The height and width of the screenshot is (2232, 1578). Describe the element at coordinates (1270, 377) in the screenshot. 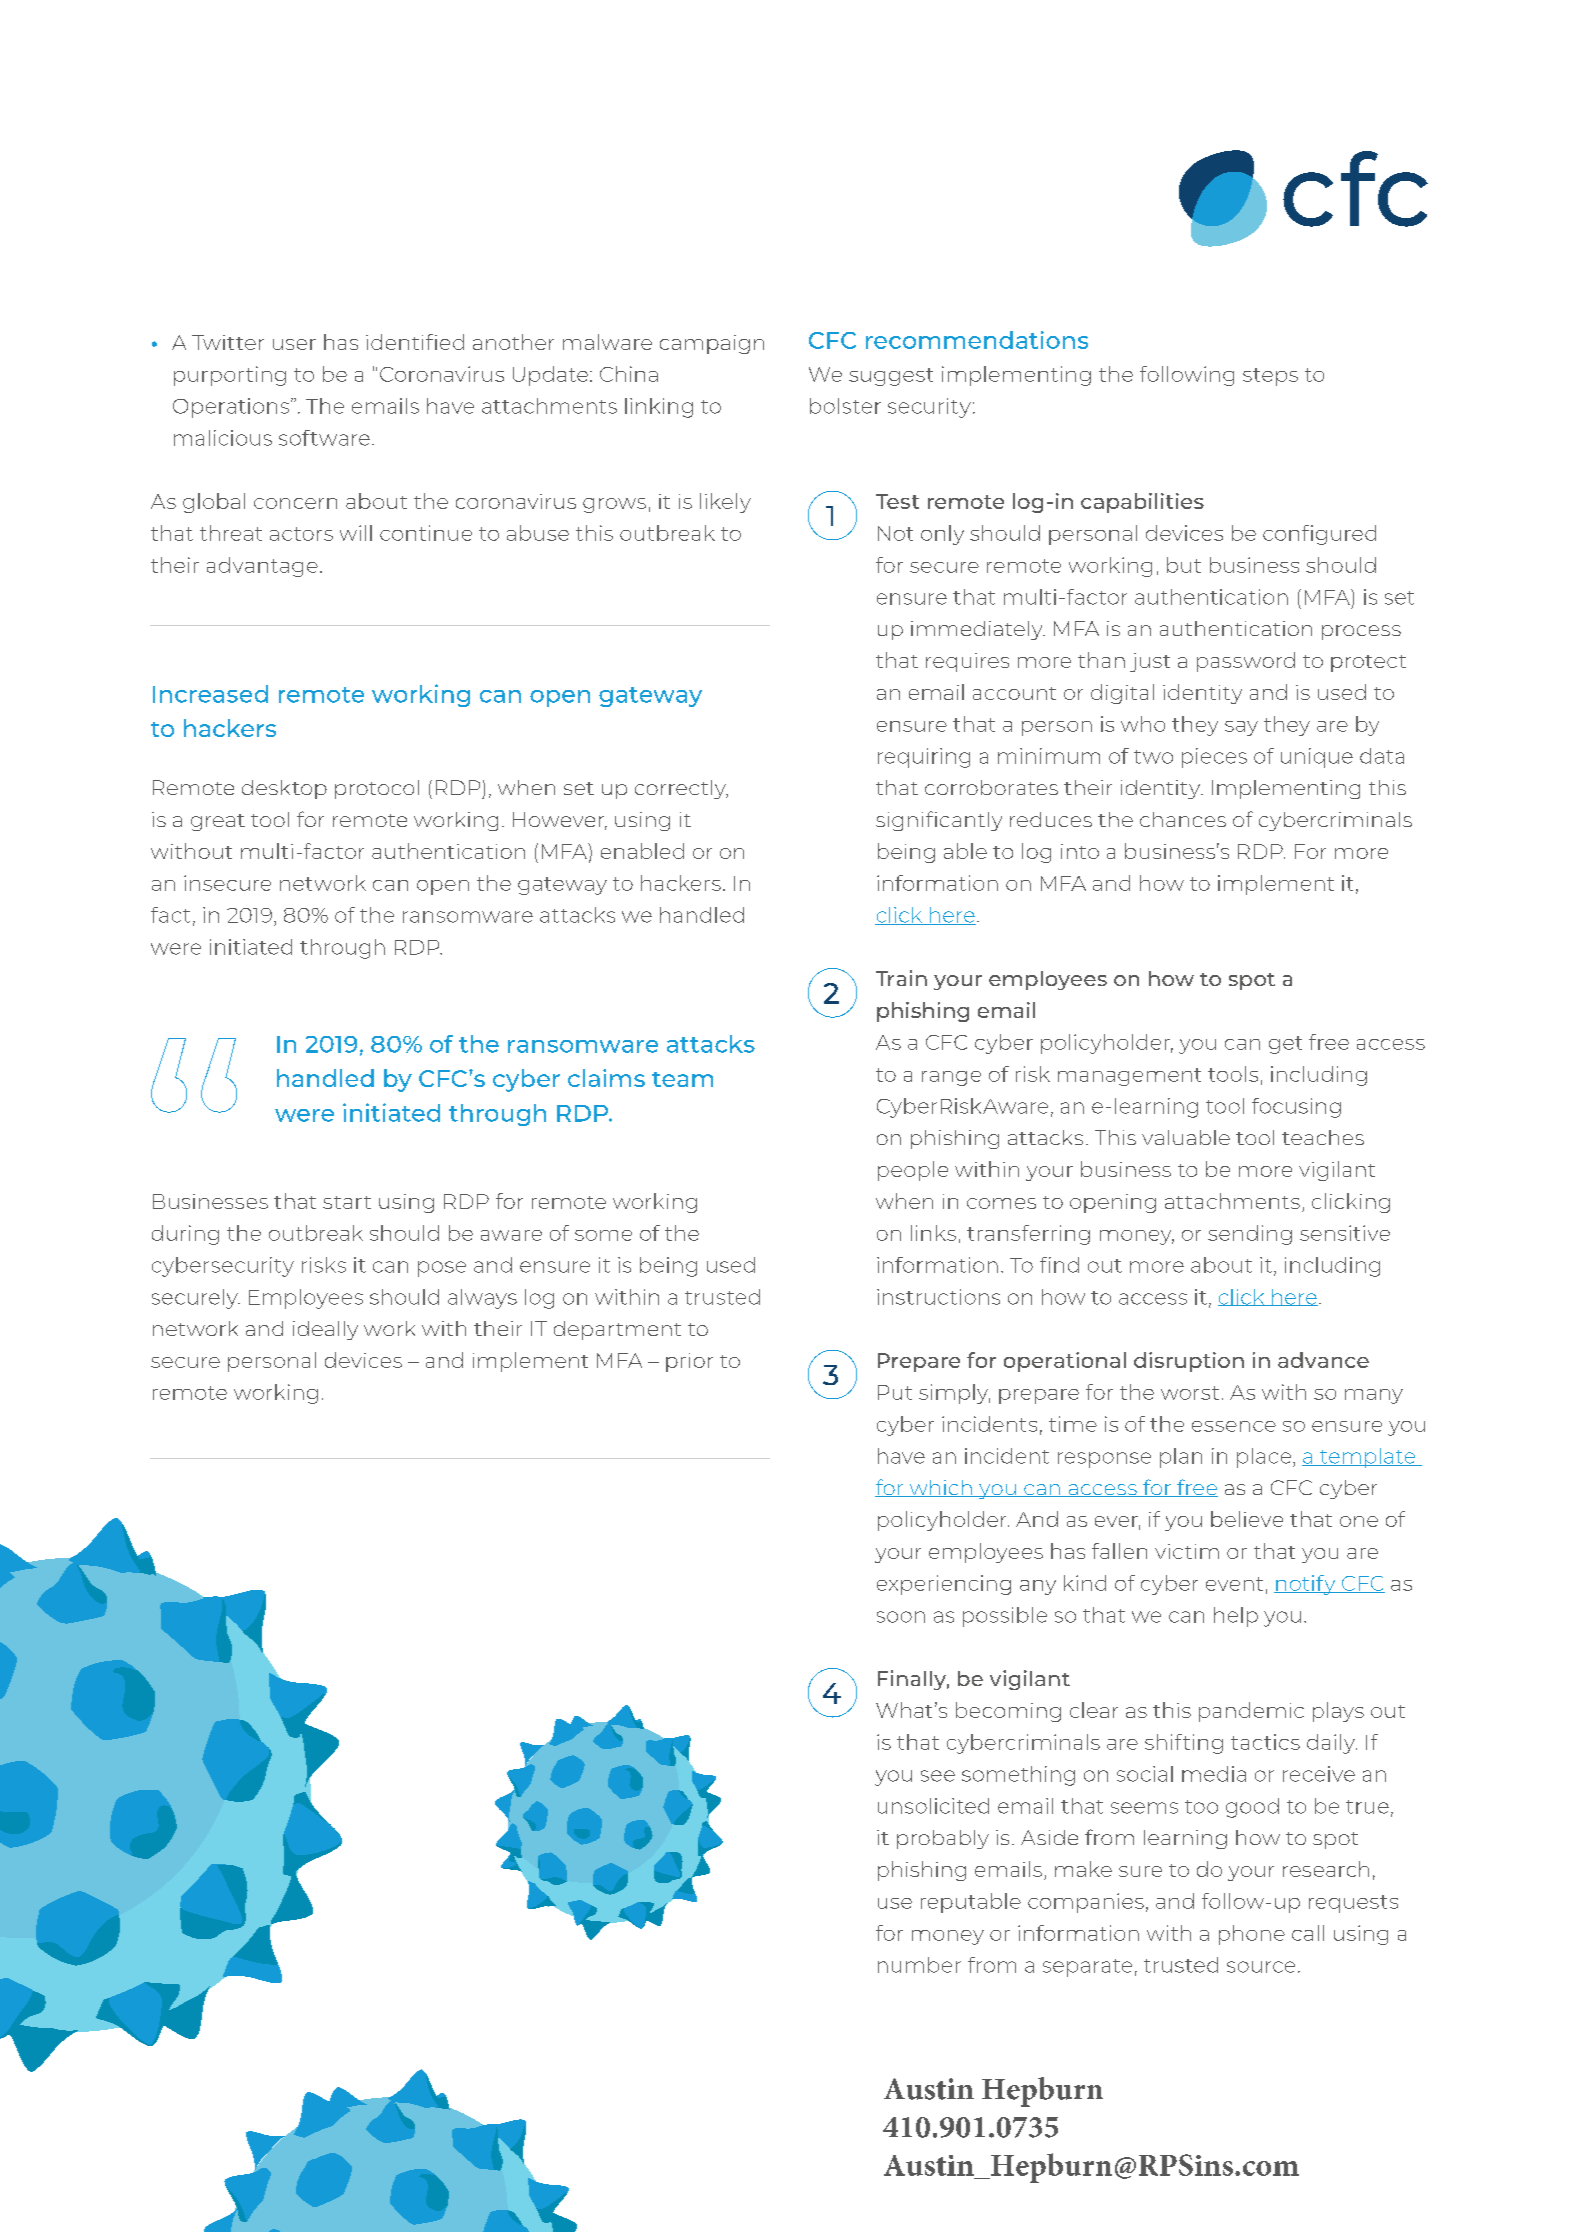

I see `steps` at that location.
